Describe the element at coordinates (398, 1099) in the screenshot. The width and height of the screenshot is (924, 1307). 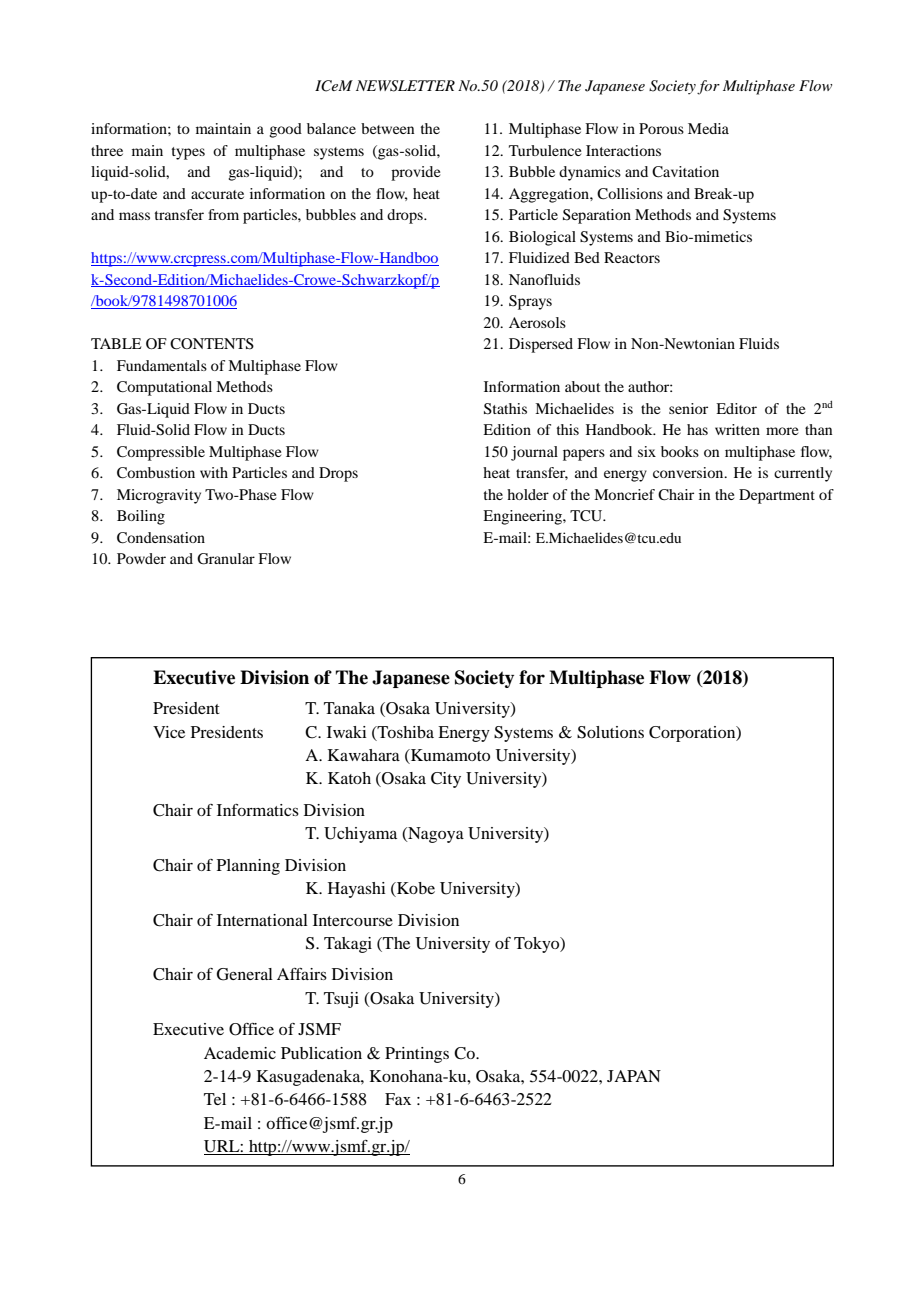
I see `Fax` at that location.
